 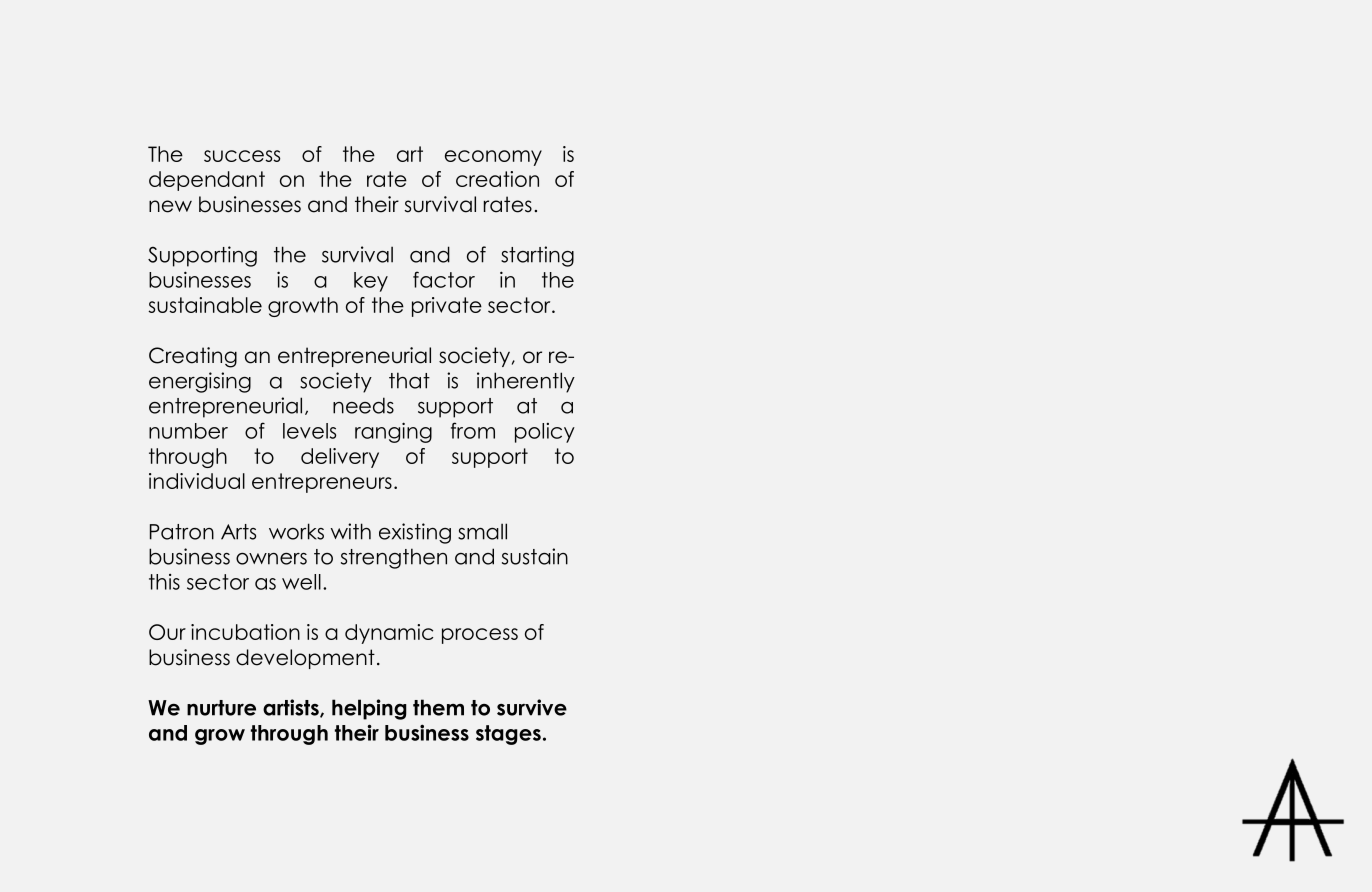 What do you see at coordinates (188, 431) in the screenshot?
I see `number` at bounding box center [188, 431].
